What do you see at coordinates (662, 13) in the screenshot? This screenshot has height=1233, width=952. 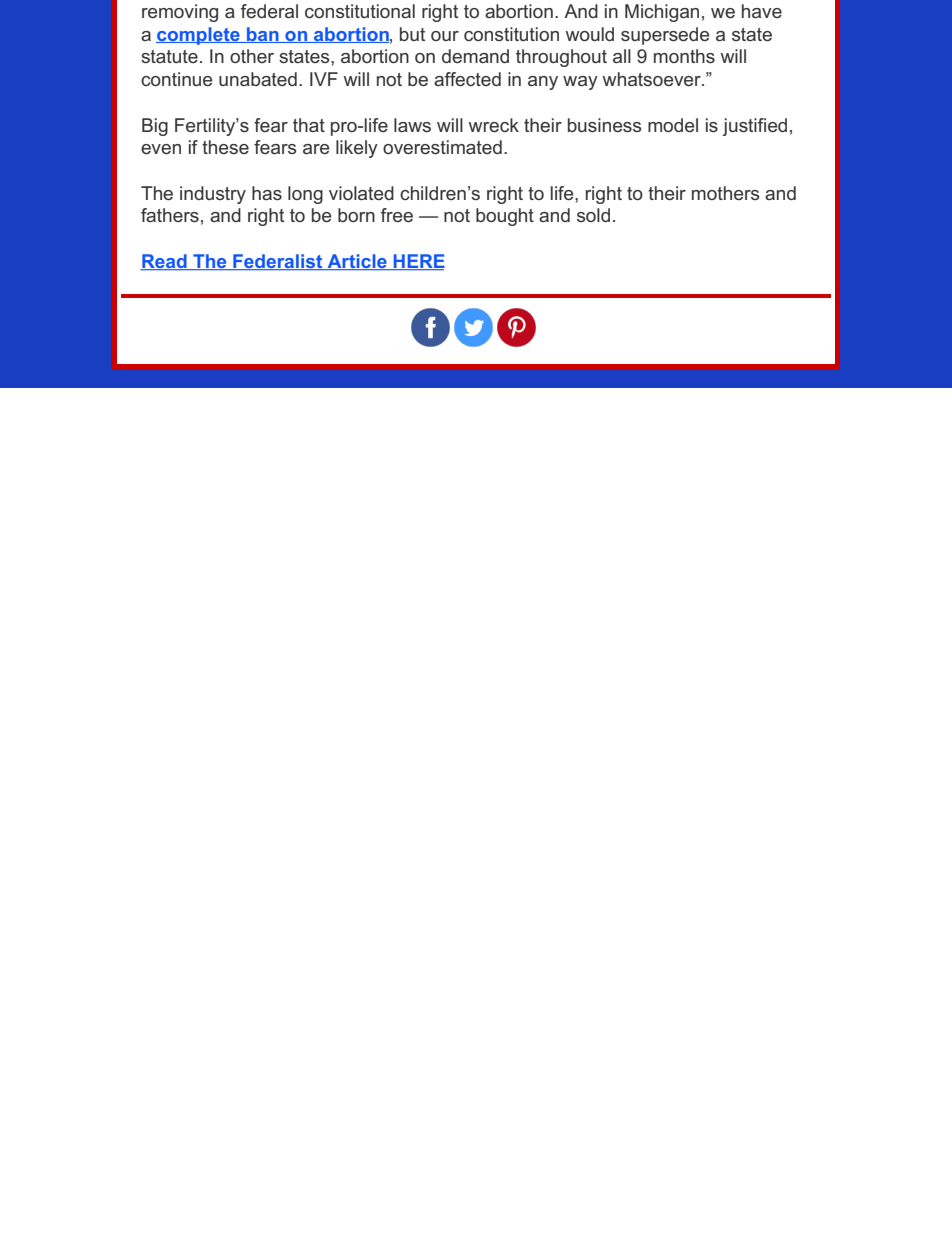 I see `Michigan` at bounding box center [662, 13].
